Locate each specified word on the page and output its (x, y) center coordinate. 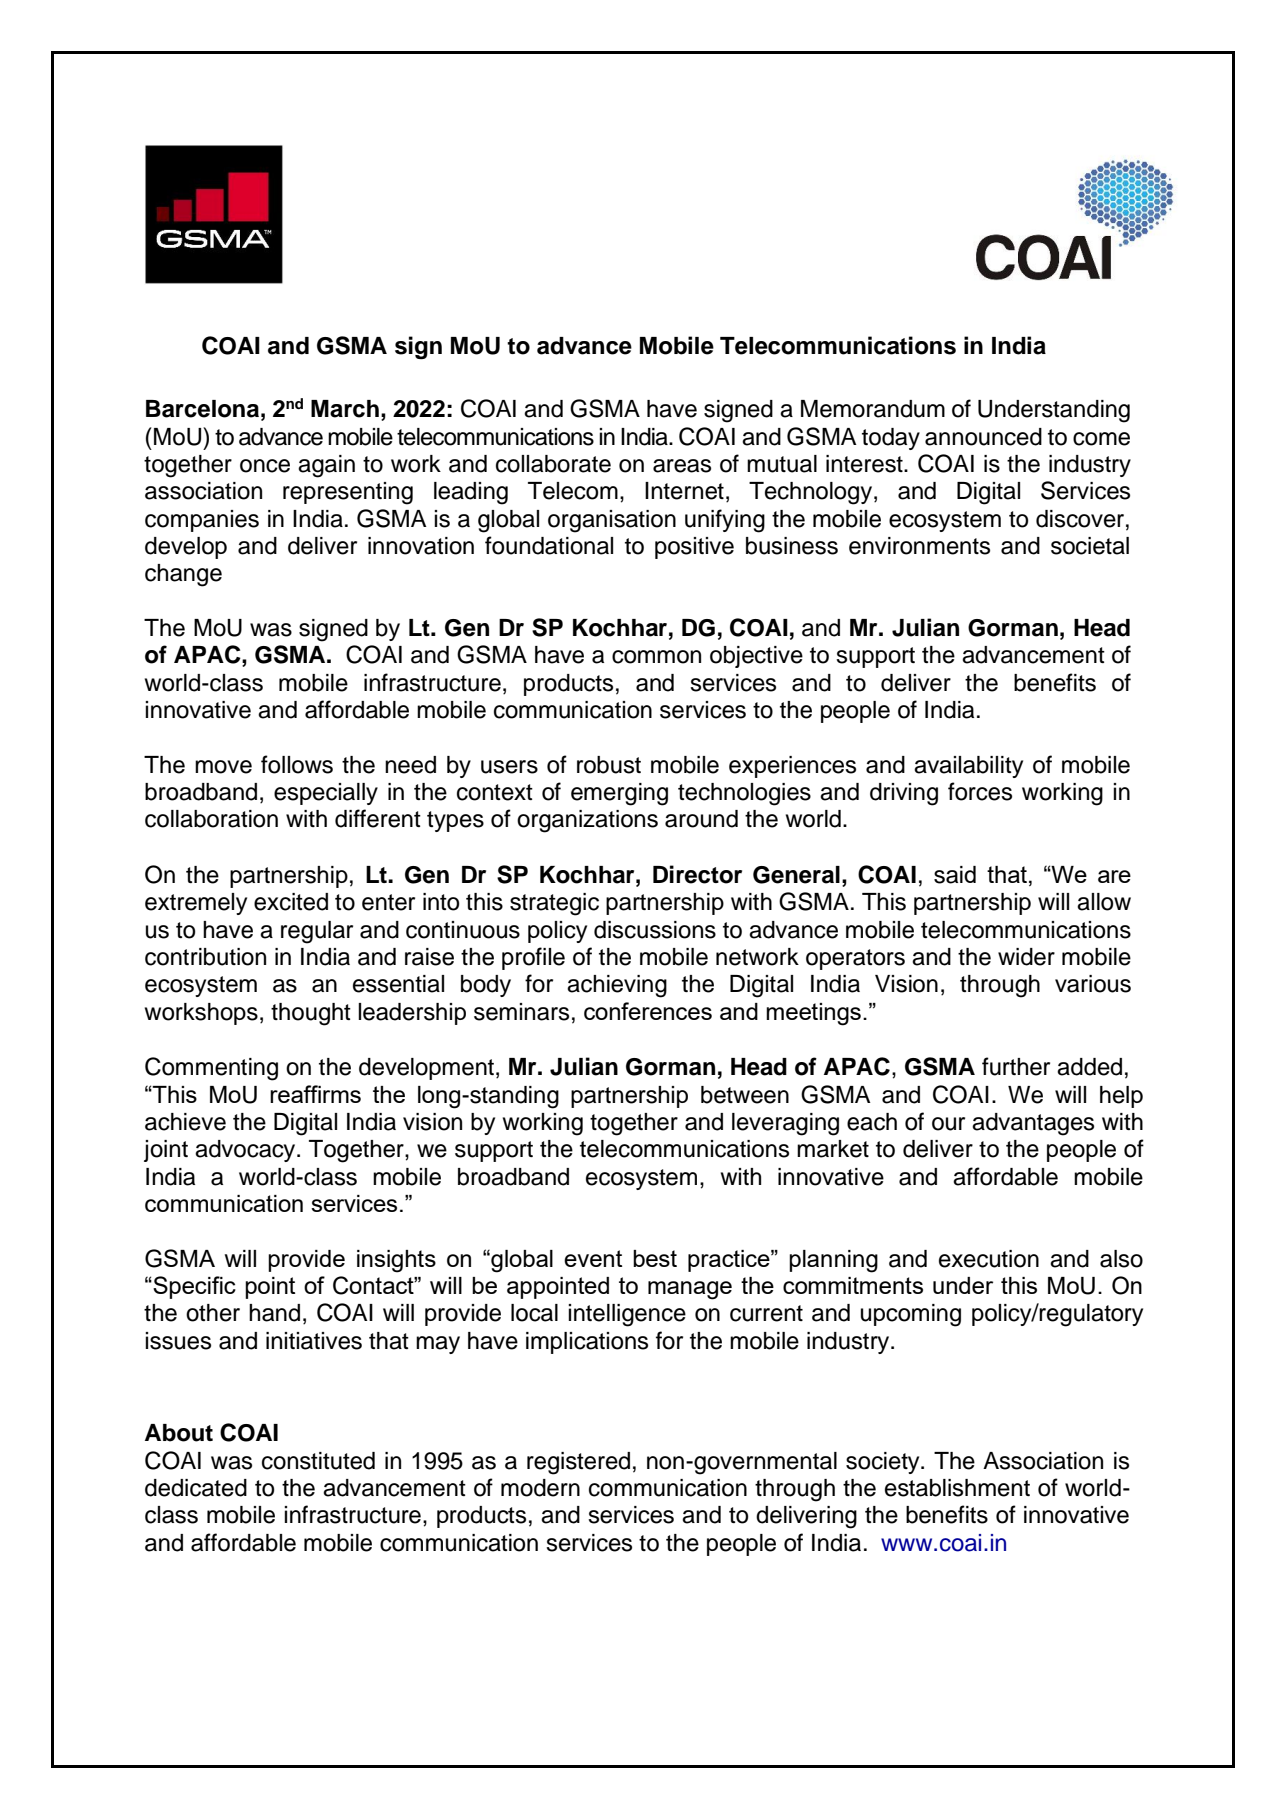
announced (983, 437)
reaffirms (315, 1094)
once (265, 466)
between (745, 1095)
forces (980, 791)
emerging (619, 794)
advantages (1033, 1124)
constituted (318, 1461)
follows (297, 764)
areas (682, 466)
